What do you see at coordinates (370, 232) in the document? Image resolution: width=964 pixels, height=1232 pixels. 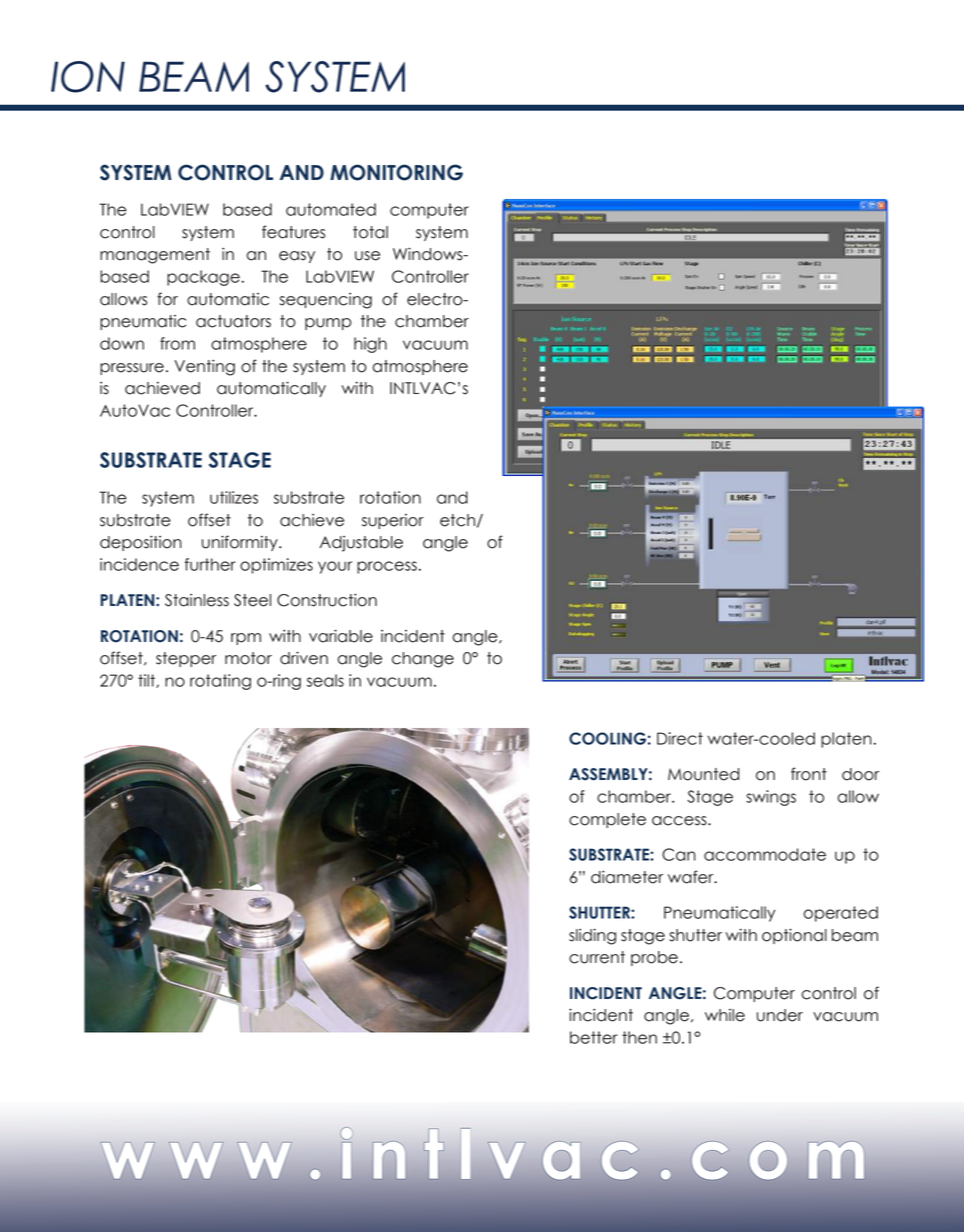 I see `total` at bounding box center [370, 232].
